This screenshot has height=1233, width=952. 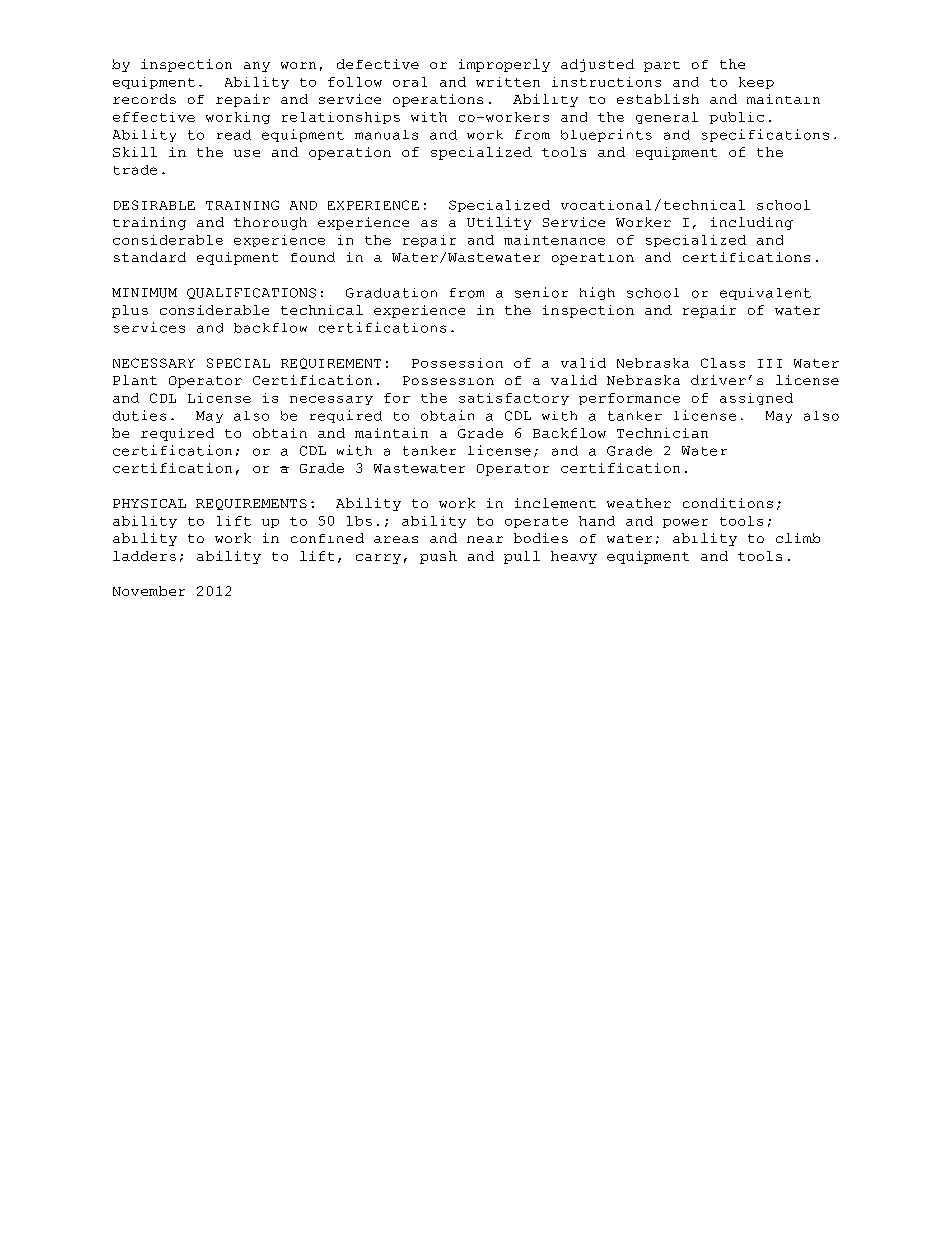 I want to click on November, so click(x=149, y=591).
